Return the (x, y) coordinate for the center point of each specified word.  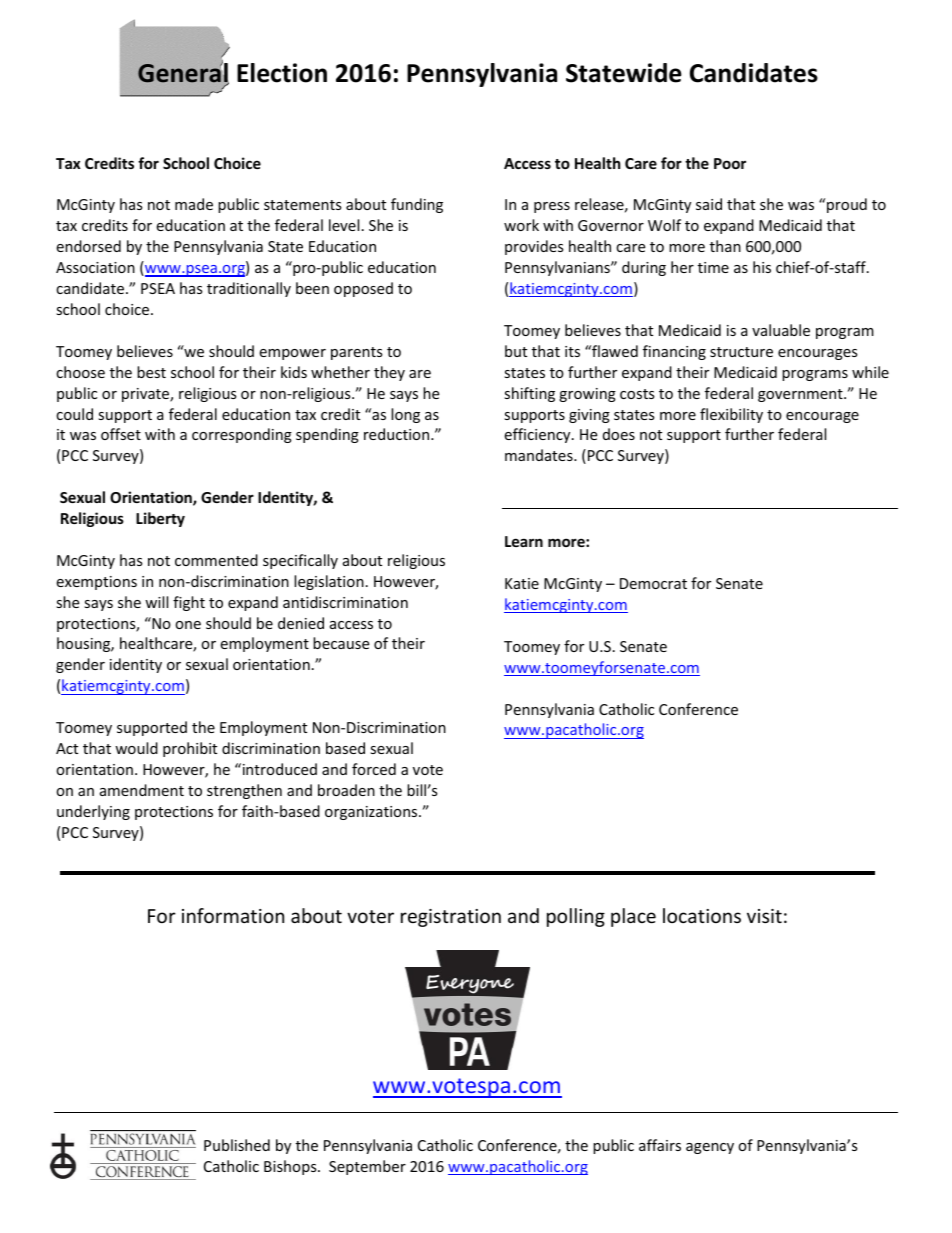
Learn (524, 541)
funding (417, 205)
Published (237, 1145)
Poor (730, 163)
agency (710, 1148)
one (188, 625)
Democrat (653, 583)
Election (282, 73)
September (367, 1167)
